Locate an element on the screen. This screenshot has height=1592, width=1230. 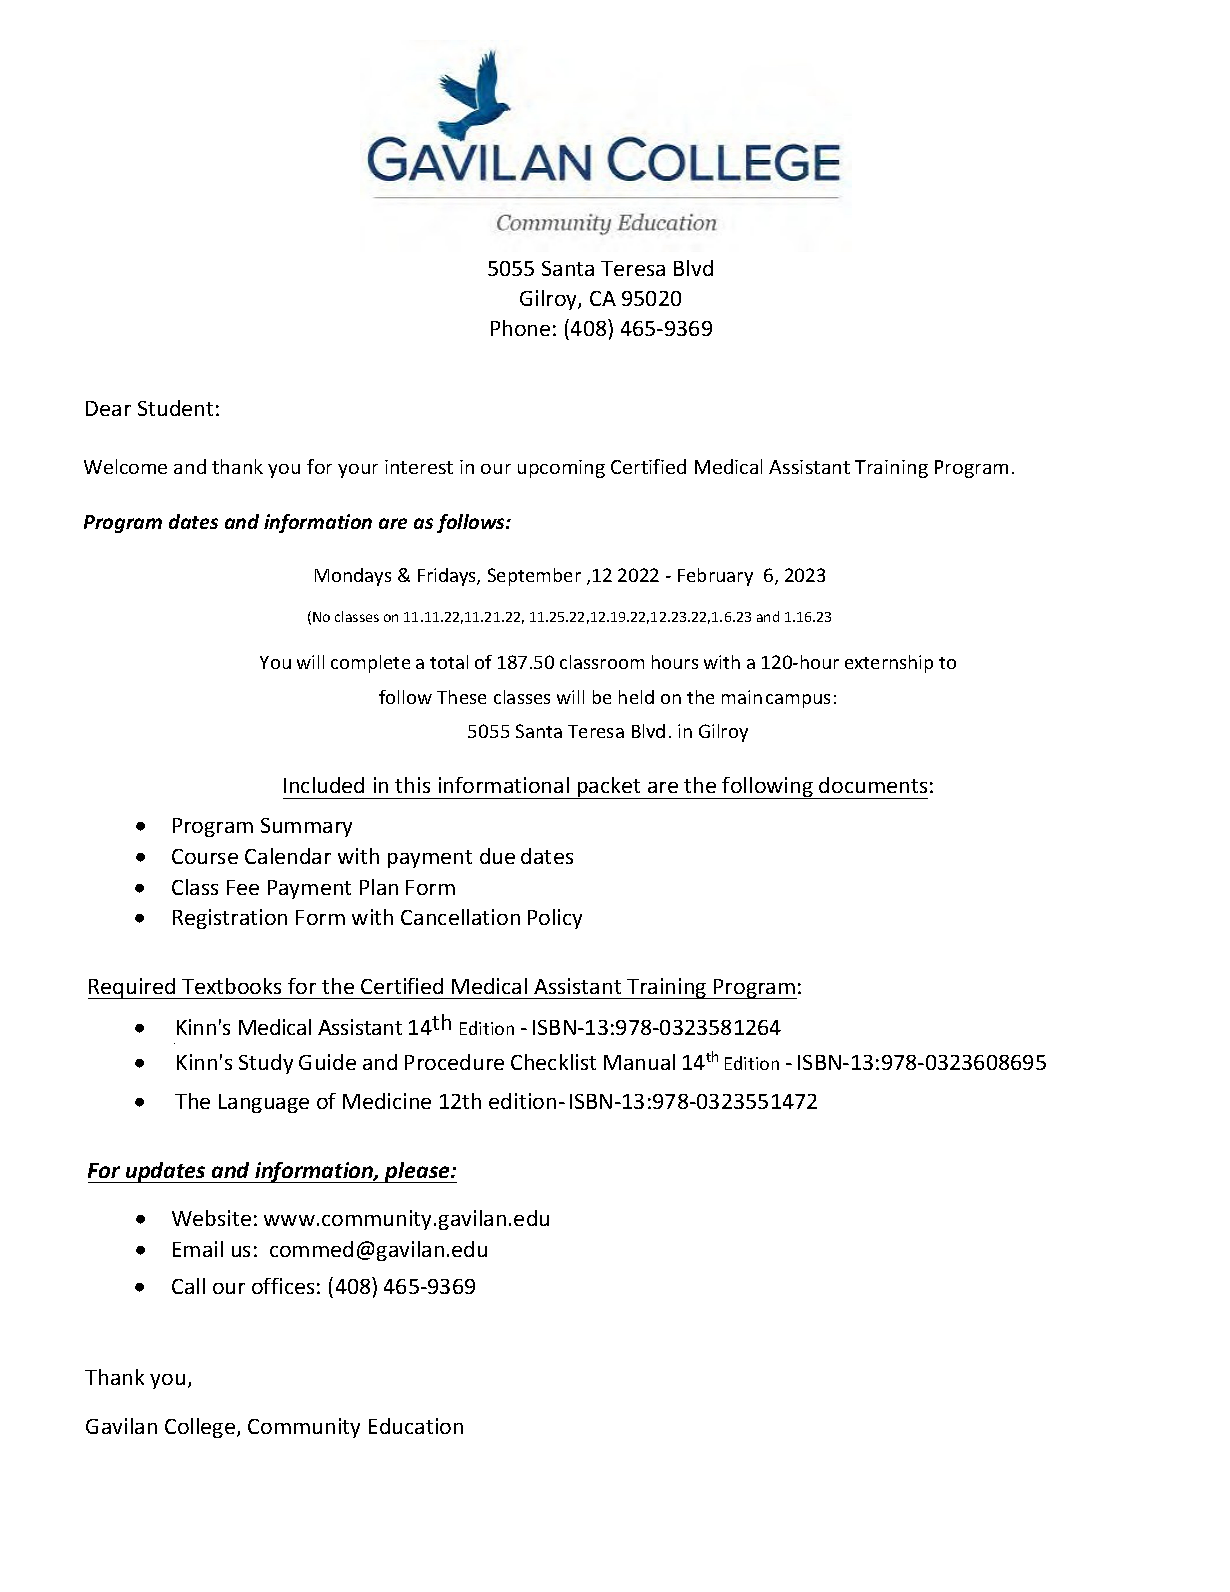
Phone is located at coordinates (520, 328).
